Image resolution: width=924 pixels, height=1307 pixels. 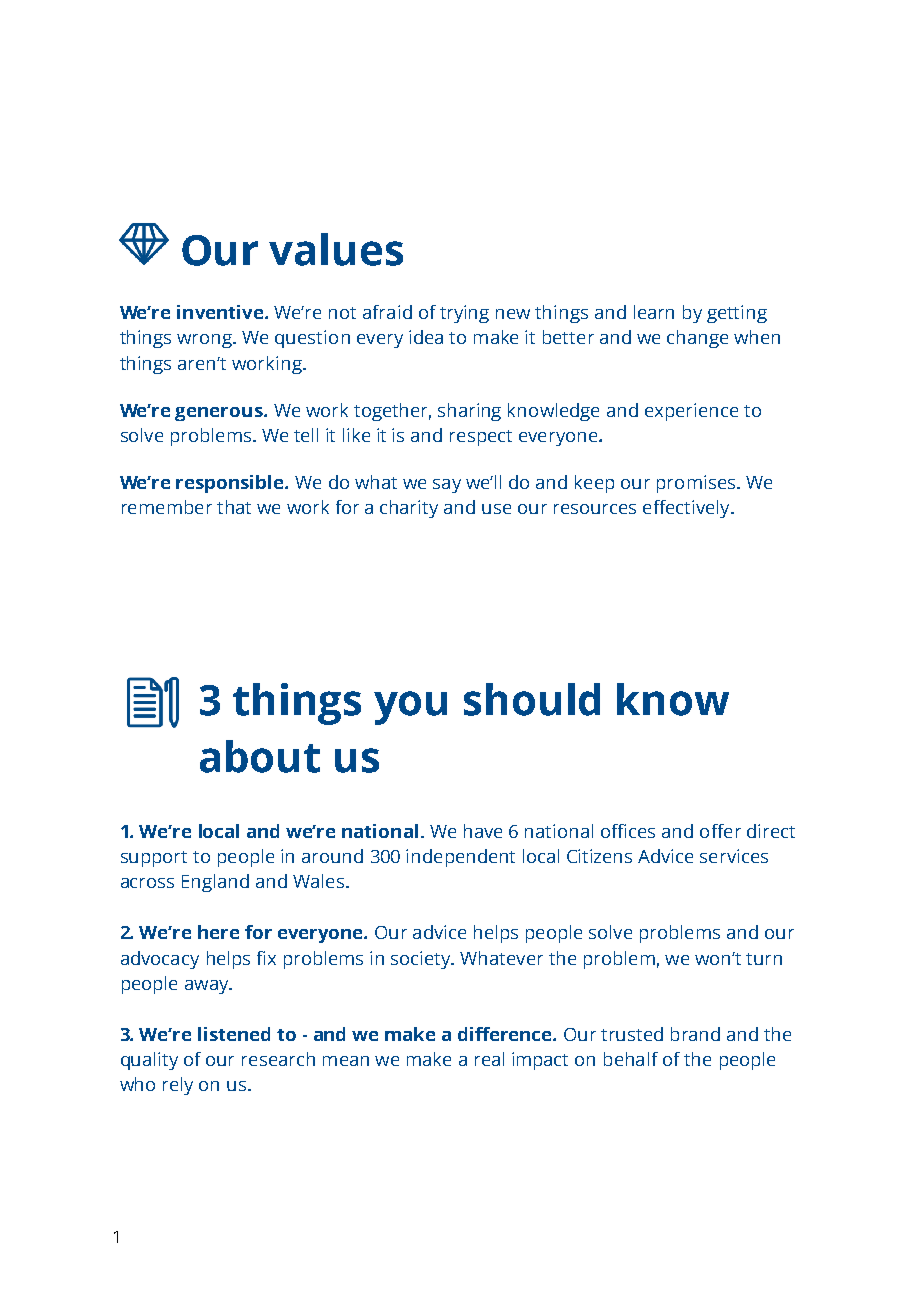 I want to click on listened, so click(x=234, y=1034).
